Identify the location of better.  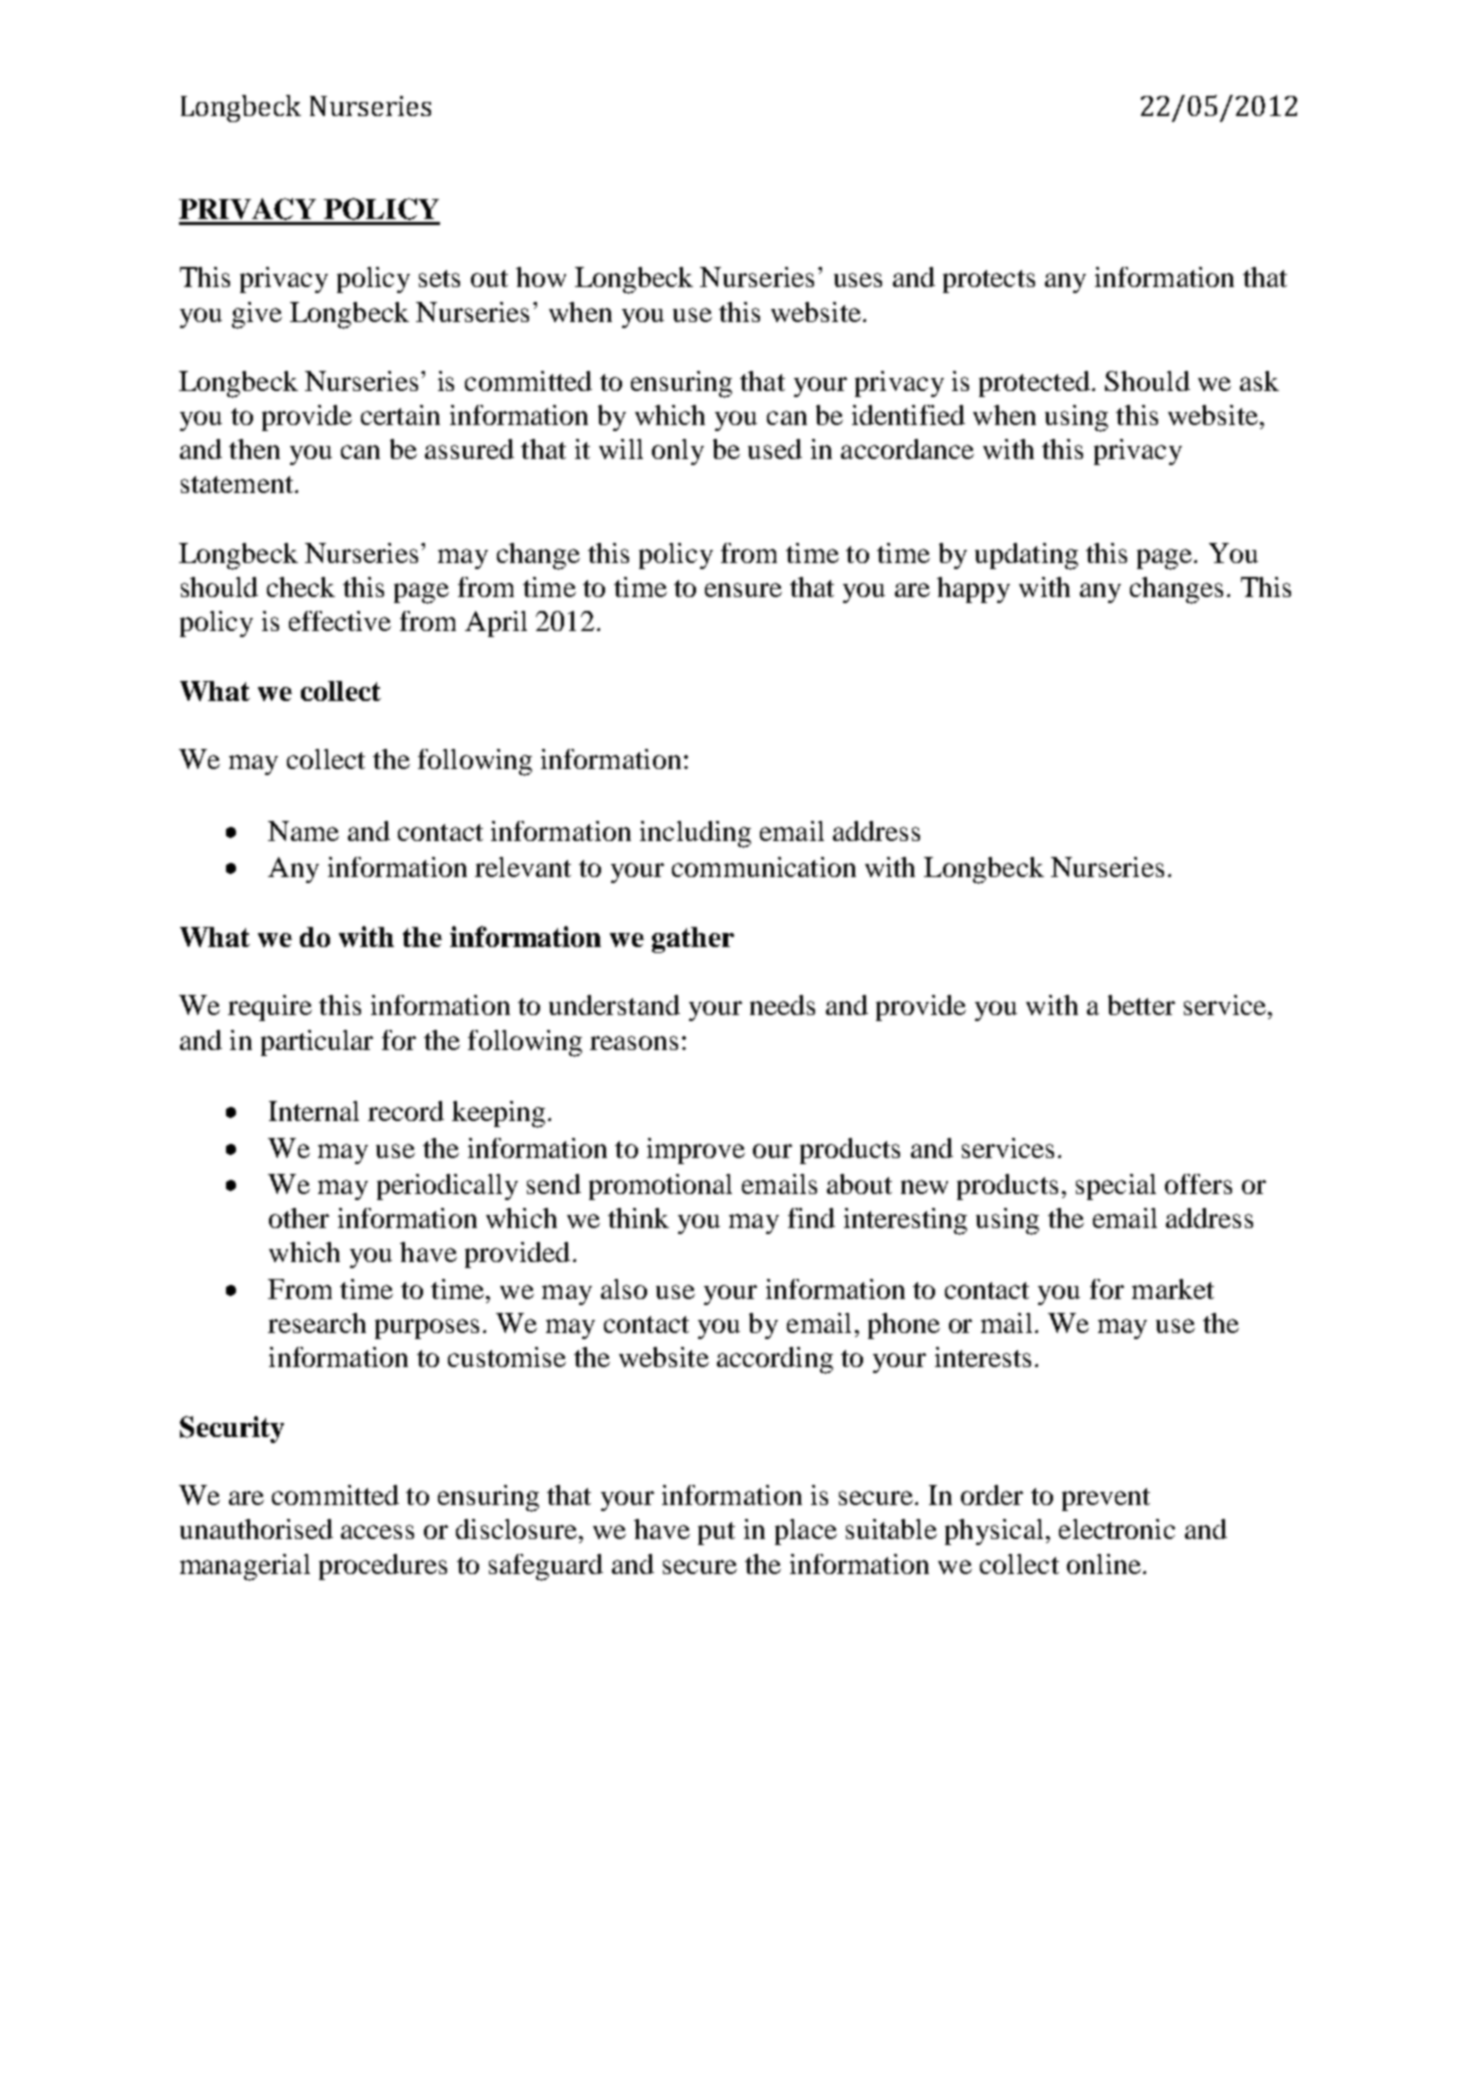
(1141, 1005).
